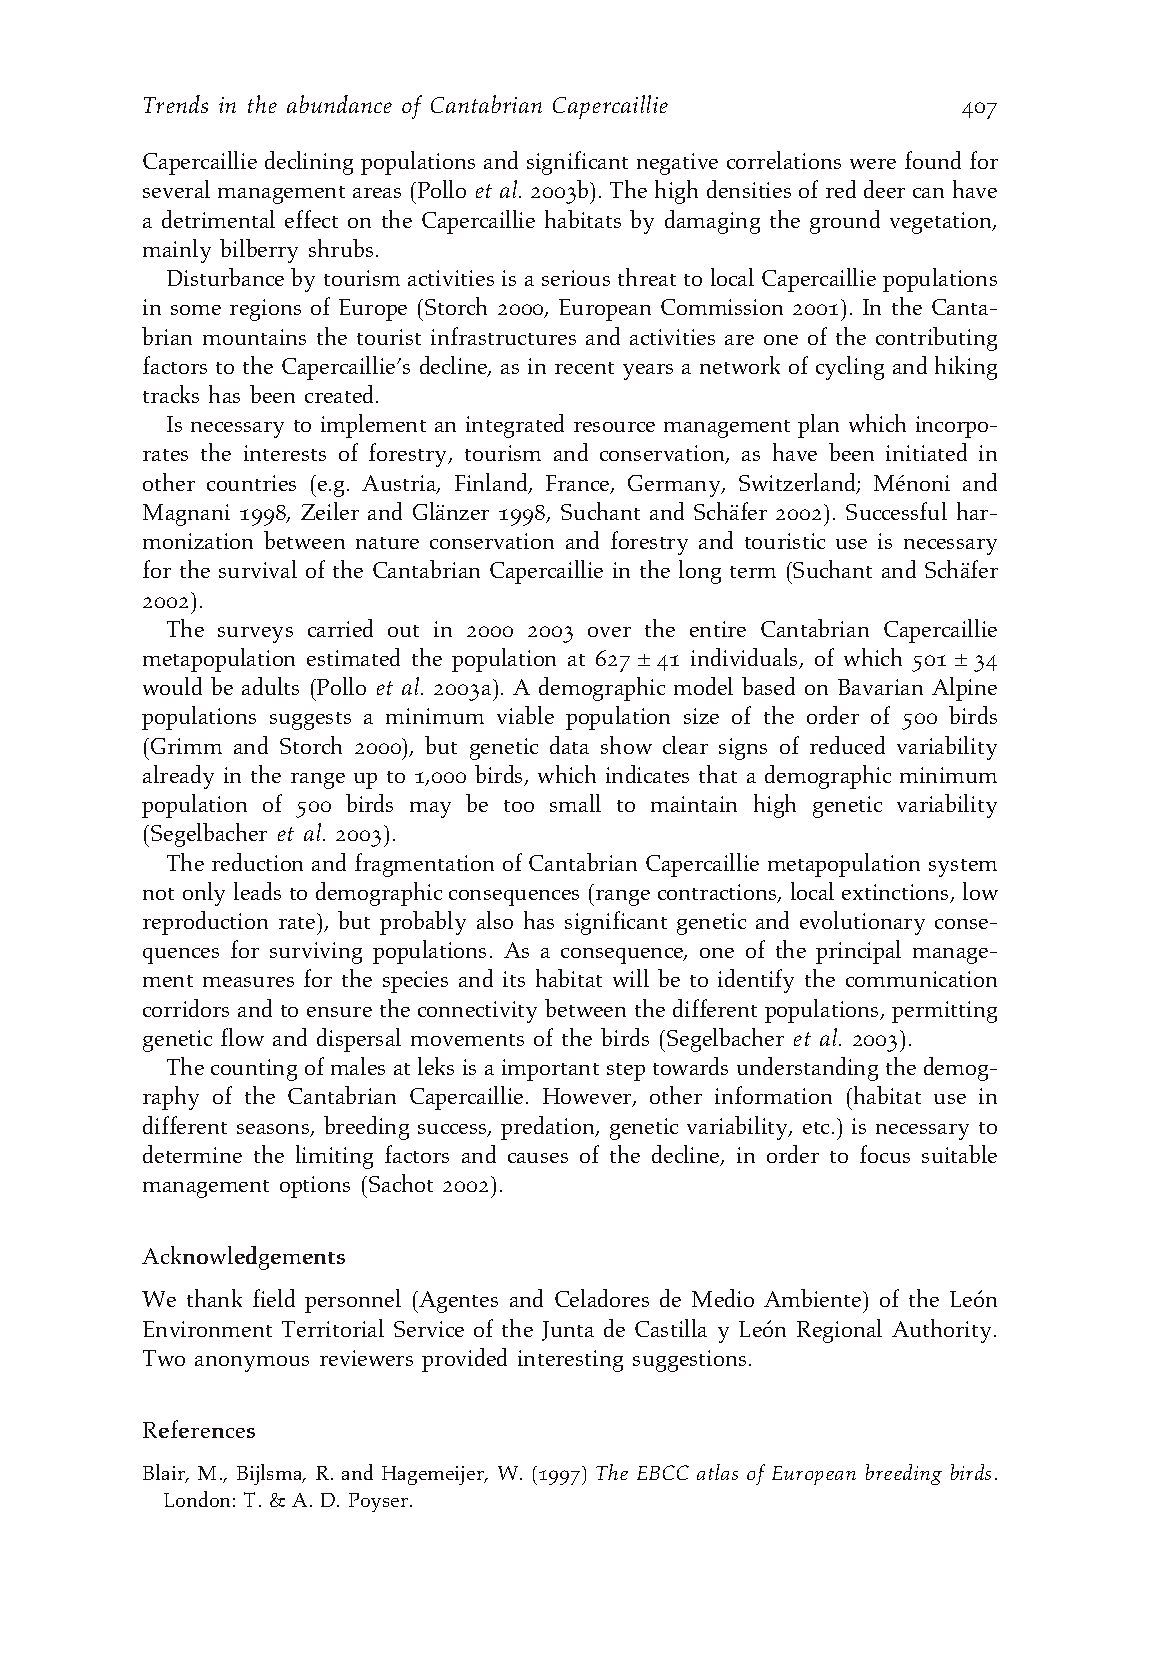 The width and height of the image is (1172, 1664). I want to click on References, so click(199, 1429).
